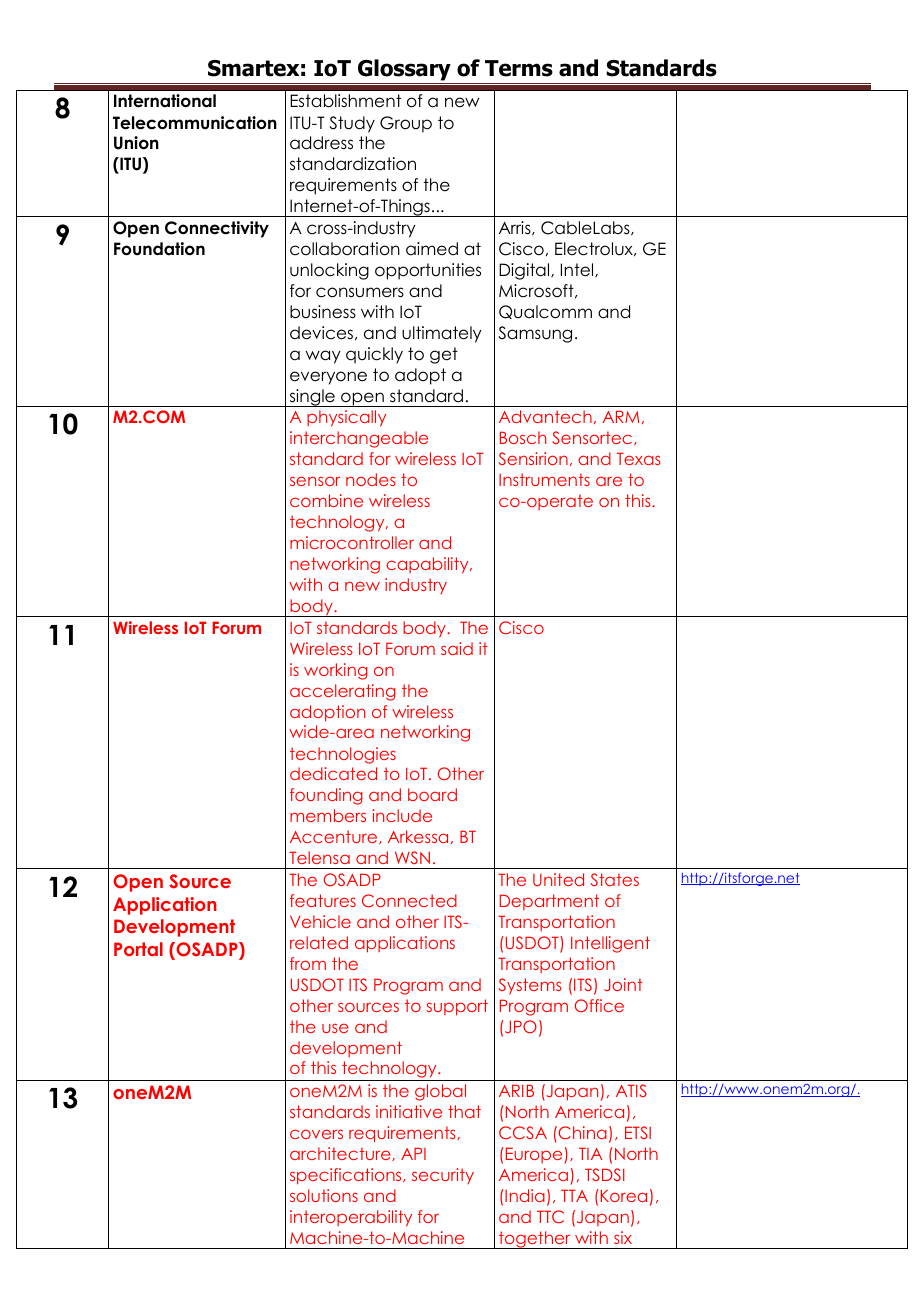 The image size is (924, 1308). I want to click on interoperability, so click(351, 1218).
